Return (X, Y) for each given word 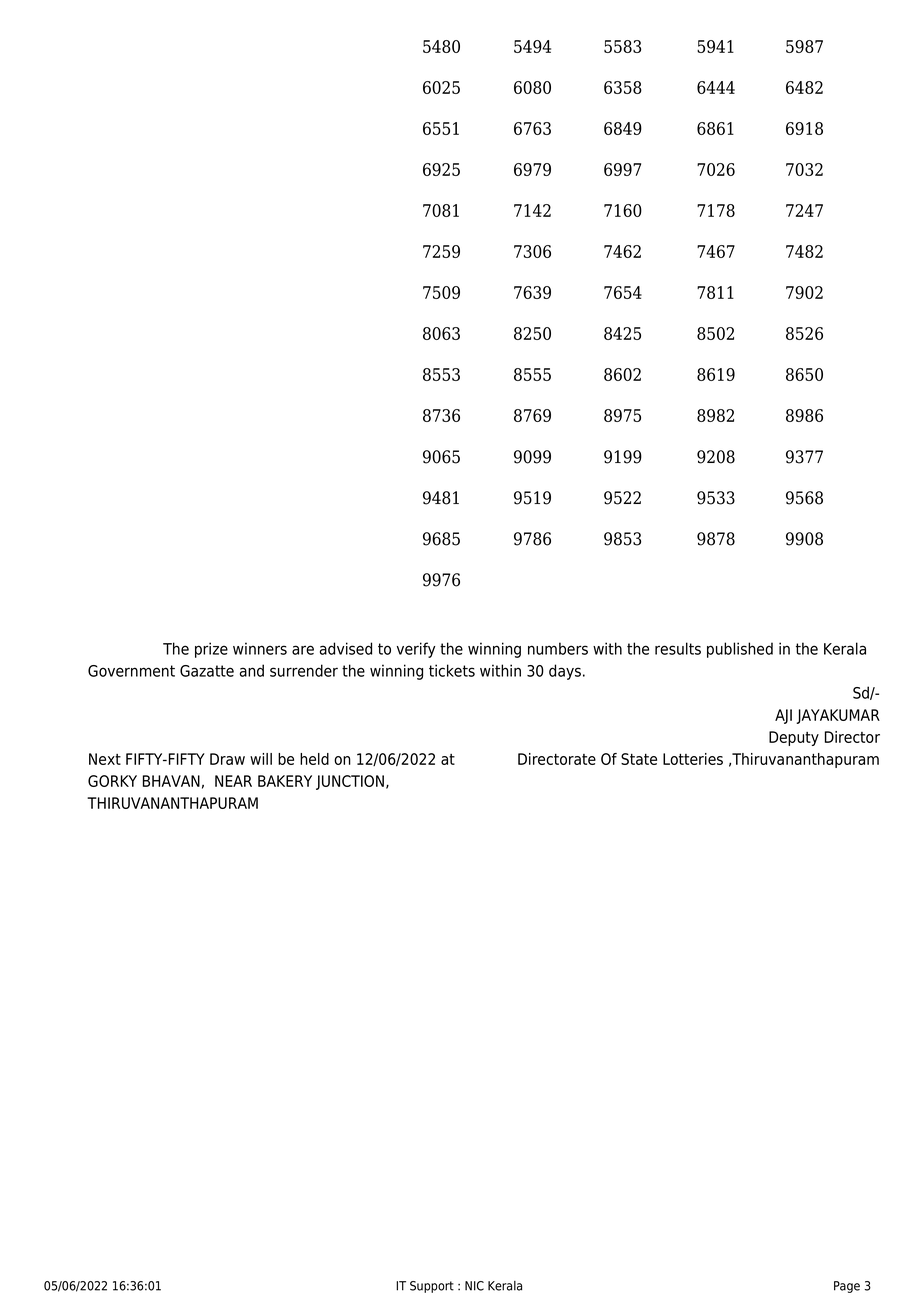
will (261, 759)
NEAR (233, 781)
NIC (474, 1286)
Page (847, 1287)
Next (105, 759)
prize (211, 650)
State (639, 759)
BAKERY (285, 781)
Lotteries (693, 759)
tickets (452, 670)
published (740, 650)
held (314, 759)
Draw (227, 759)
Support (432, 1287)
